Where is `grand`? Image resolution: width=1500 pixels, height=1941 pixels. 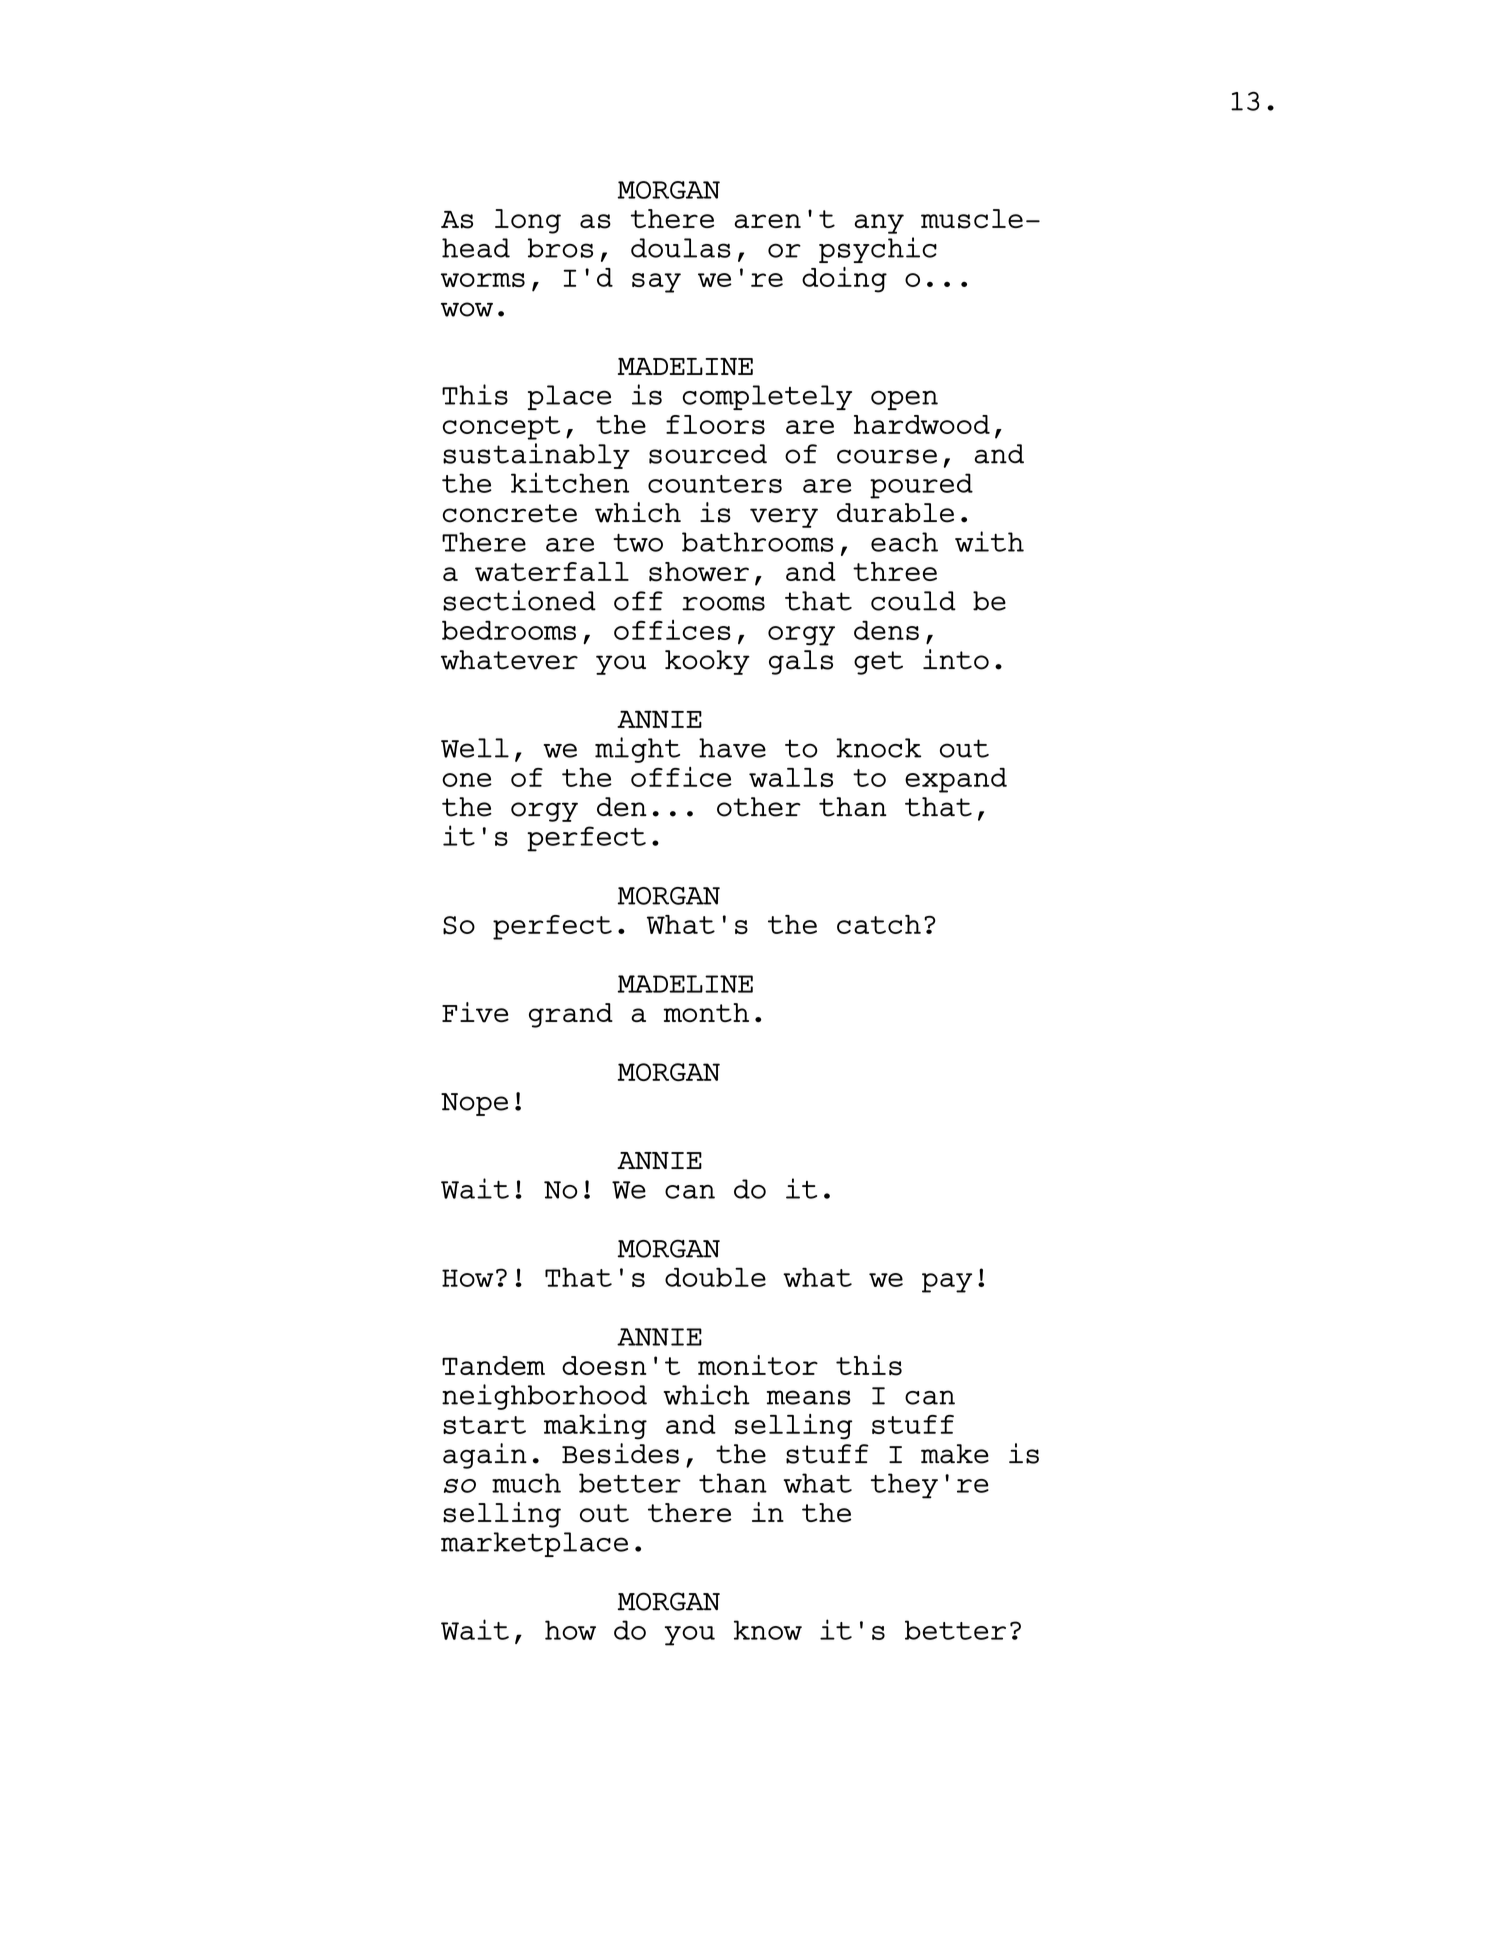 grand is located at coordinates (571, 1015).
